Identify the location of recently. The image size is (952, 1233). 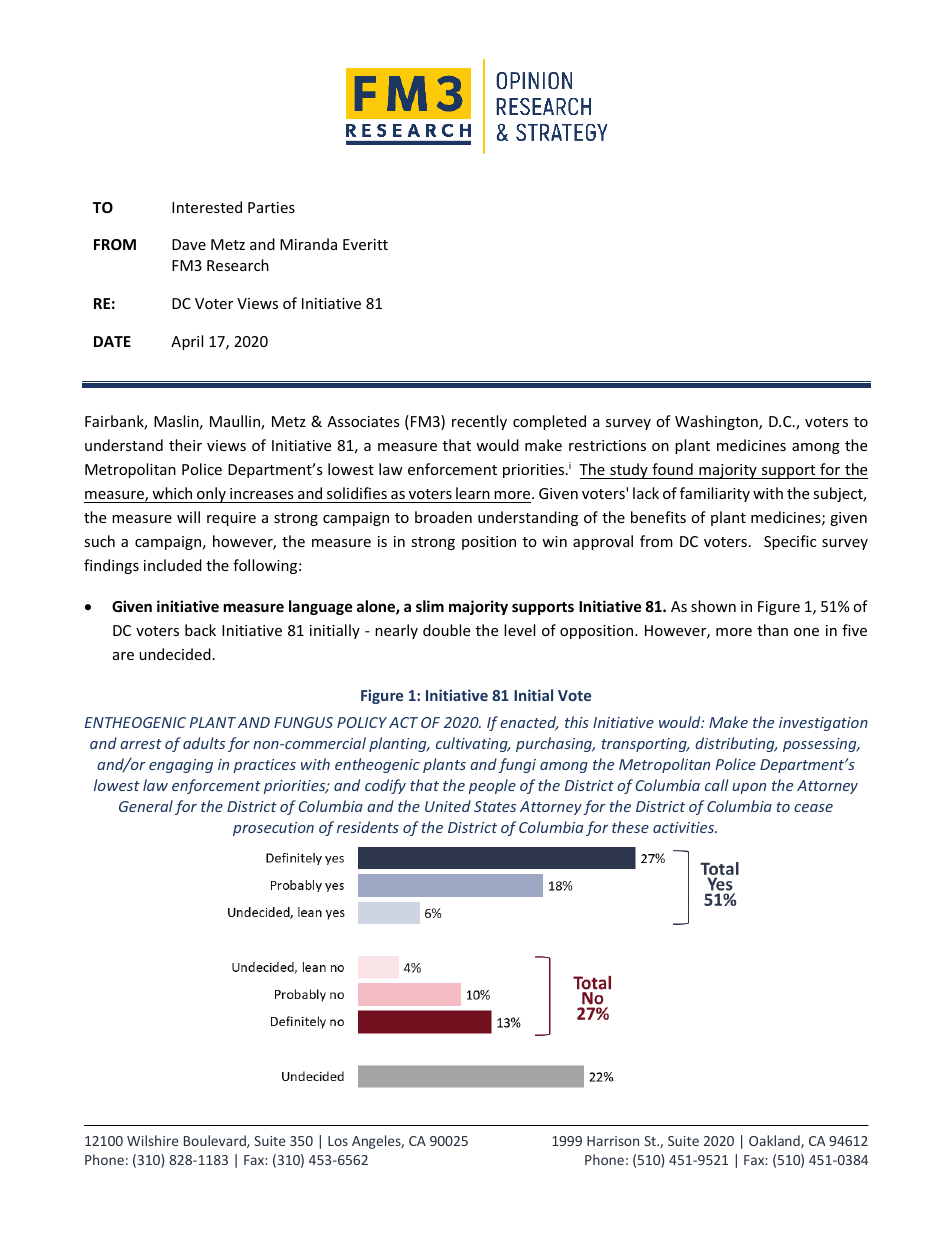
(479, 422).
